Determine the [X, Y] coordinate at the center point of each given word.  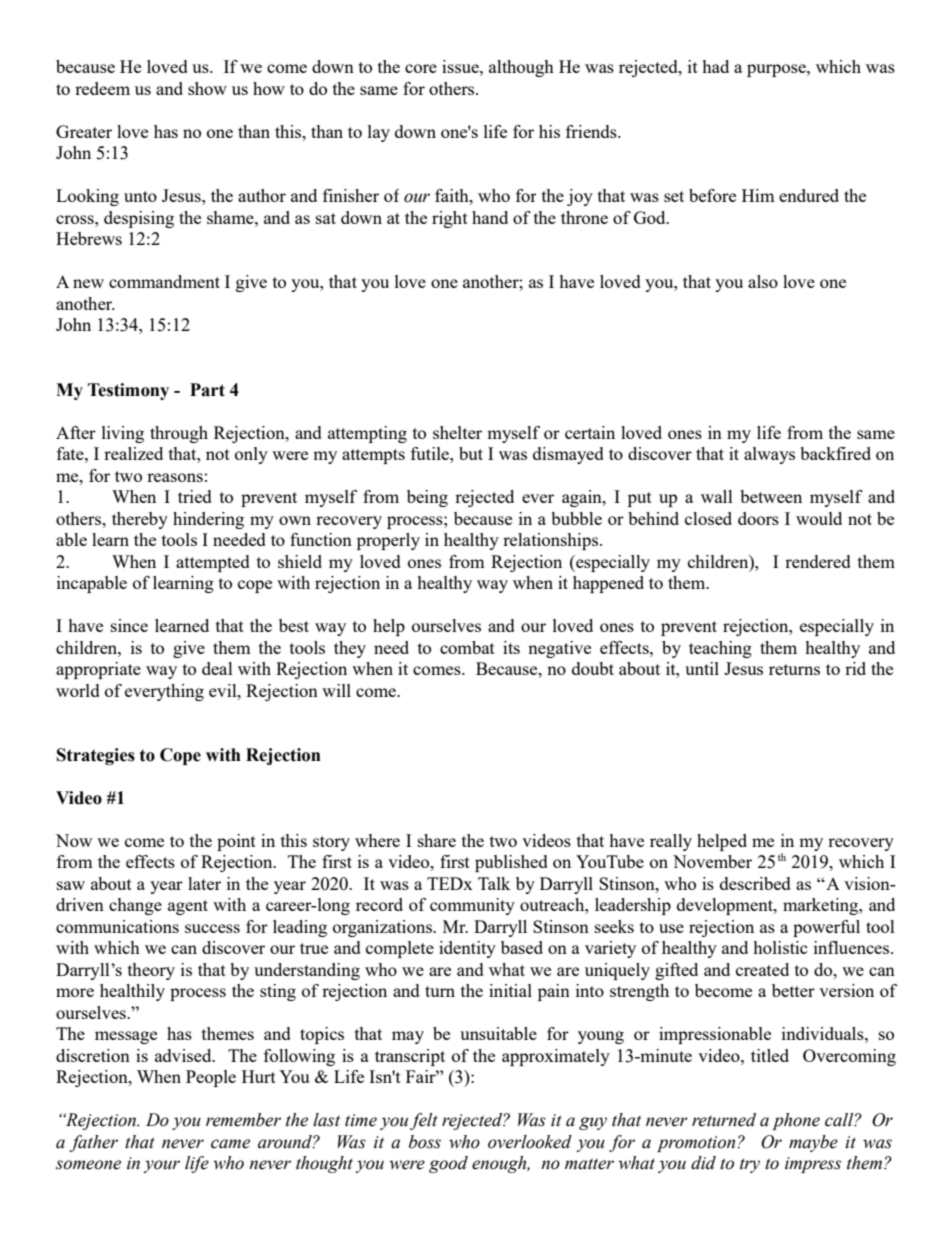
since [129, 625]
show [207, 88]
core [421, 68]
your [161, 1166]
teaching [720, 649]
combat [467, 647]
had [715, 66]
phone [796, 1121]
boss [425, 1142]
